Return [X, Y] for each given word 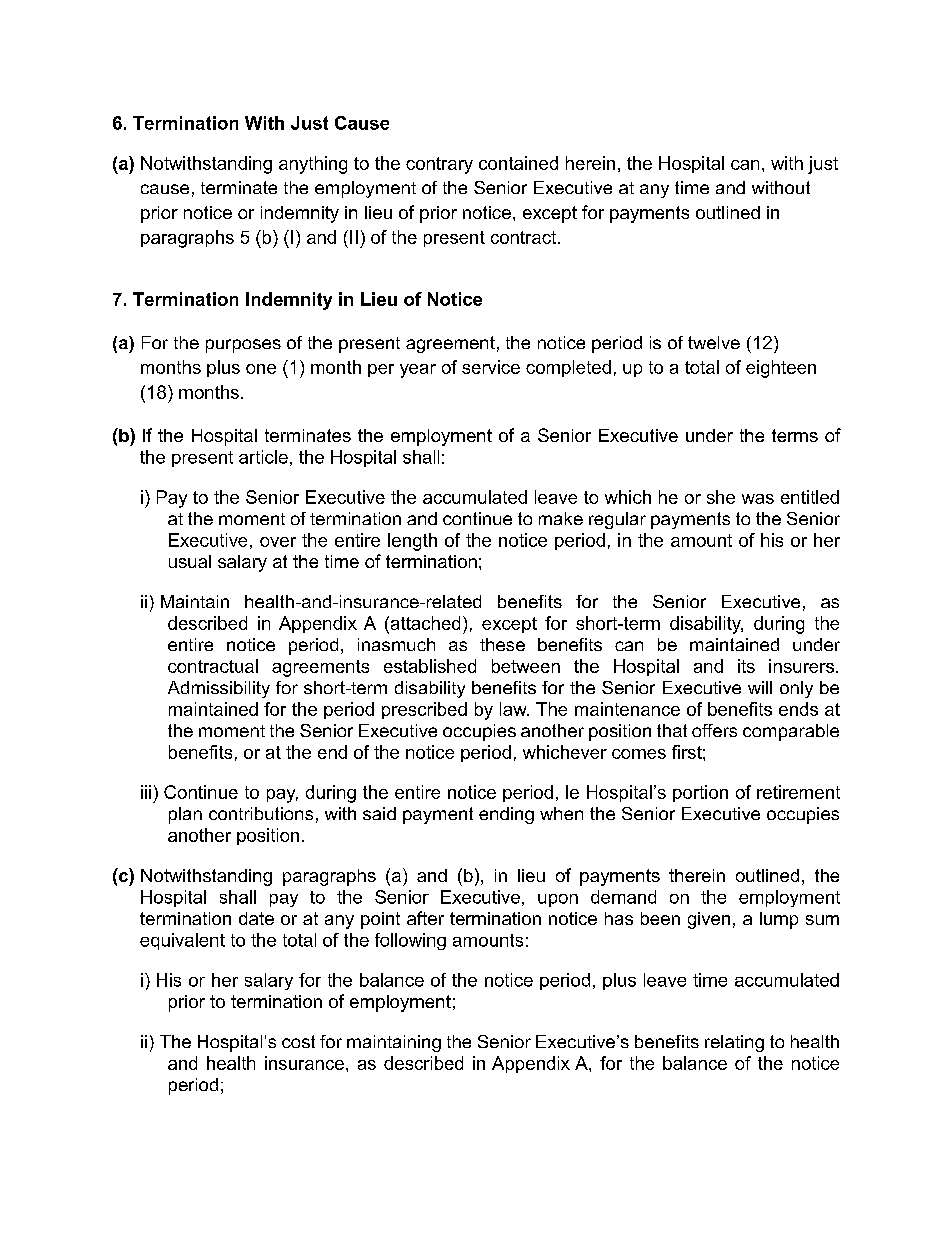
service [491, 367]
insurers [803, 666]
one [261, 369]
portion [700, 793]
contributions [261, 813]
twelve [714, 342]
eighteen [781, 369]
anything [313, 165]
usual [190, 561]
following [410, 941]
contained [518, 163]
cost [298, 1041]
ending [506, 815]
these [502, 644]
